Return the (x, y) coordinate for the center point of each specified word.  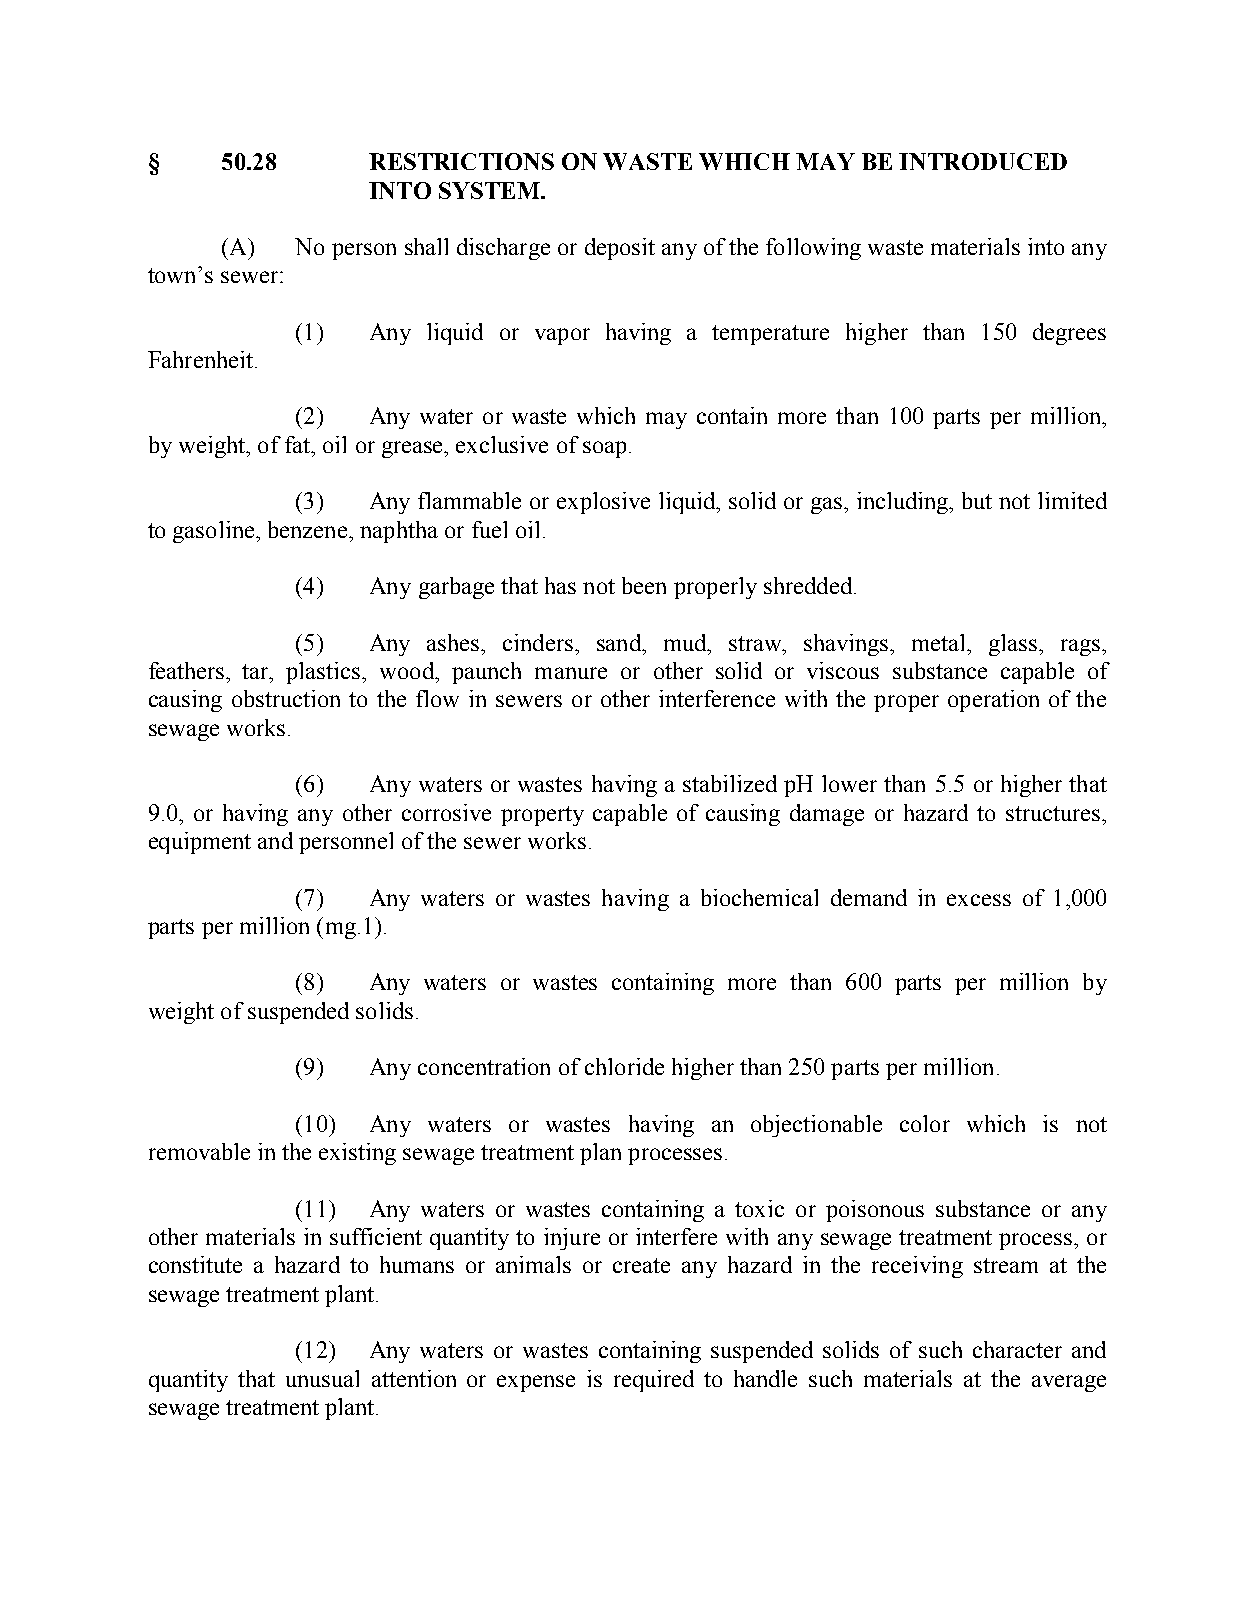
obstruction (286, 698)
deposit (620, 249)
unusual (322, 1378)
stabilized (730, 783)
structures (1054, 813)
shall (426, 246)
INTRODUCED (983, 161)
